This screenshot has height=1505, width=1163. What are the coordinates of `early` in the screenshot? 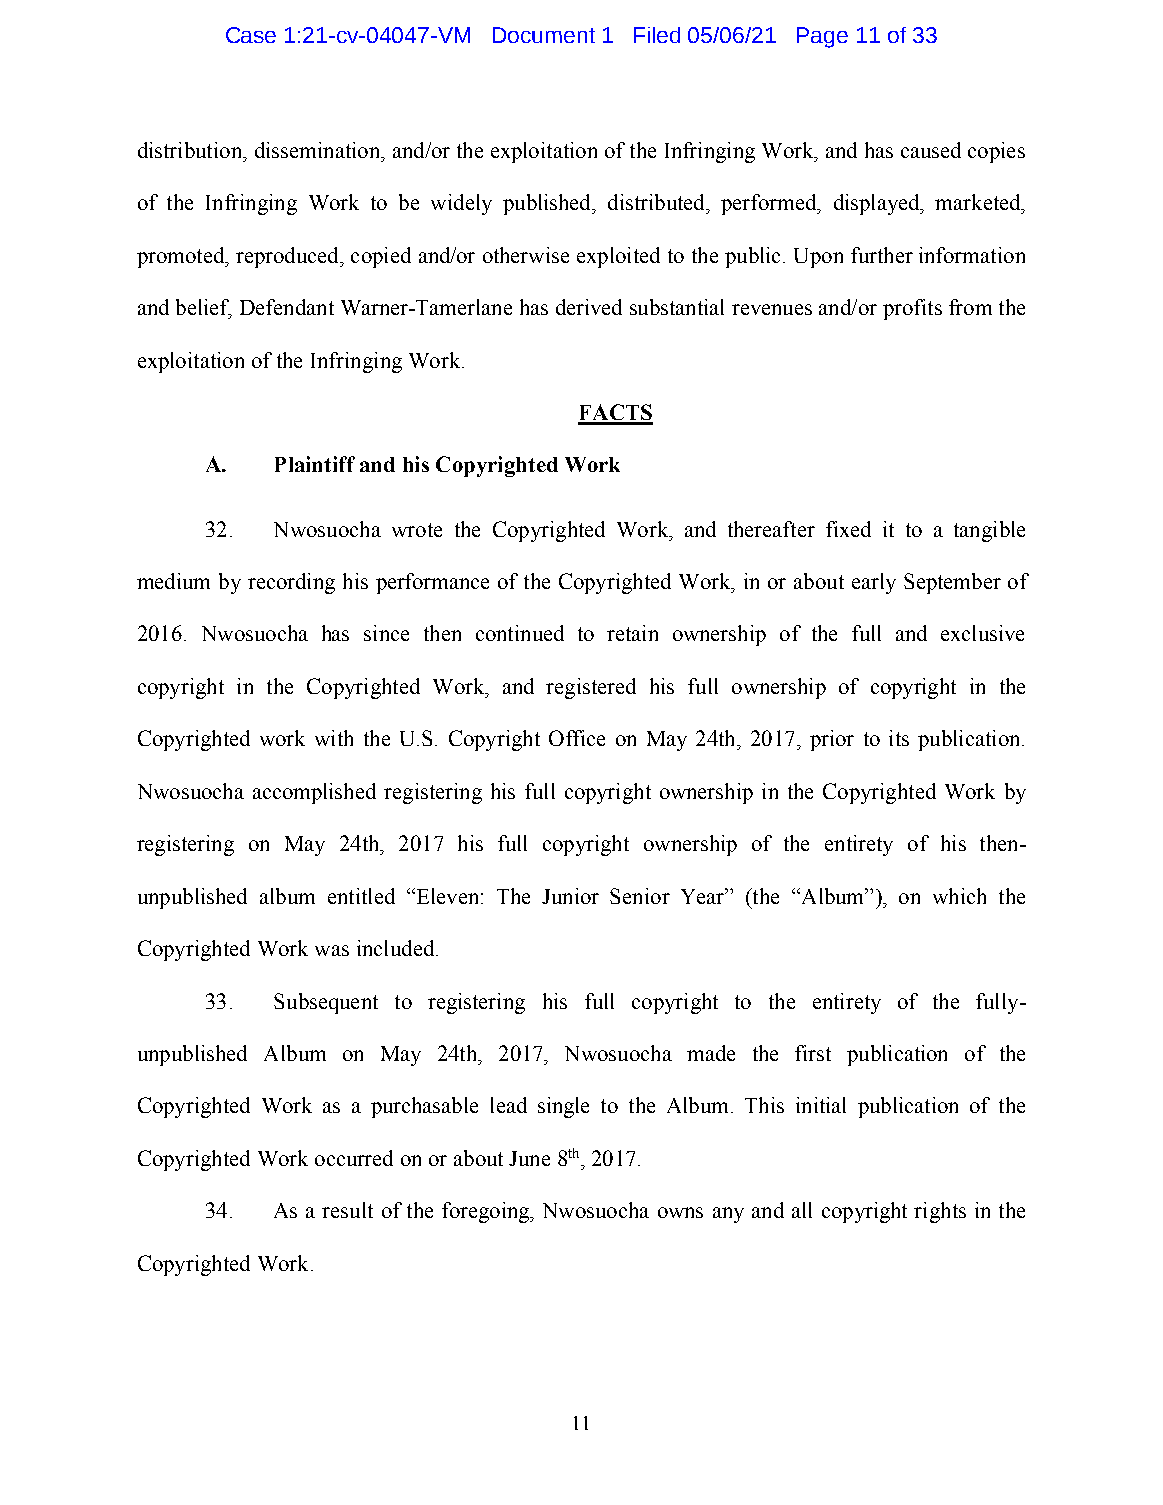 It's located at (874, 583).
